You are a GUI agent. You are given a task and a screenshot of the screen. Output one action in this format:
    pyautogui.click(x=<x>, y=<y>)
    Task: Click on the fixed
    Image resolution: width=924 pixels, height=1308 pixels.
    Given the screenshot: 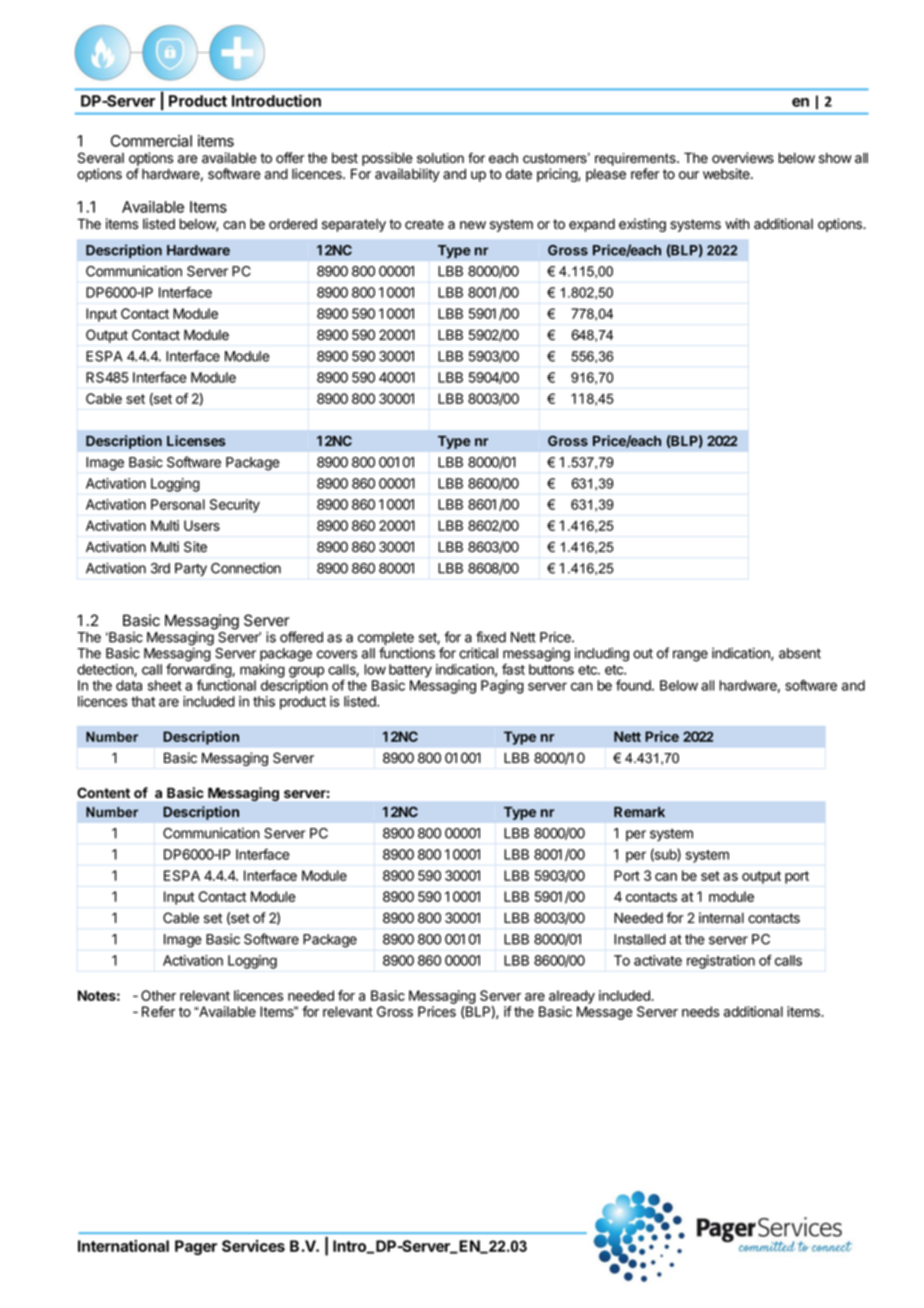 What is the action you would take?
    pyautogui.click(x=491, y=637)
